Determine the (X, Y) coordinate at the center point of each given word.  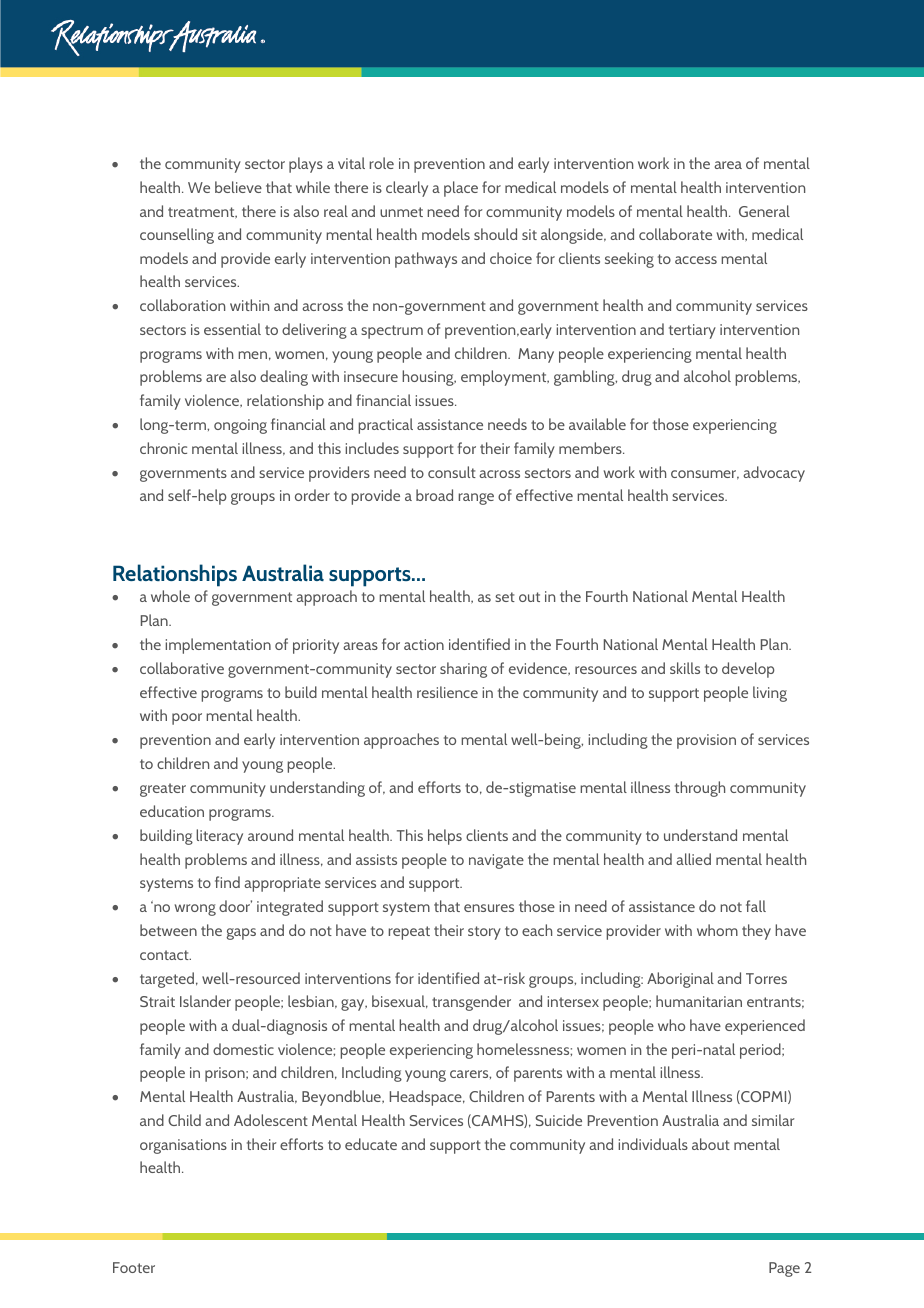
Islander (205, 1001)
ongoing (240, 426)
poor (187, 719)
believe (238, 187)
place (461, 189)
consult (452, 472)
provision (706, 741)
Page (784, 1269)
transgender (471, 1003)
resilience (447, 692)
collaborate (675, 234)
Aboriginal (680, 980)
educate (371, 1144)
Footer (134, 1267)
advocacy (774, 474)
